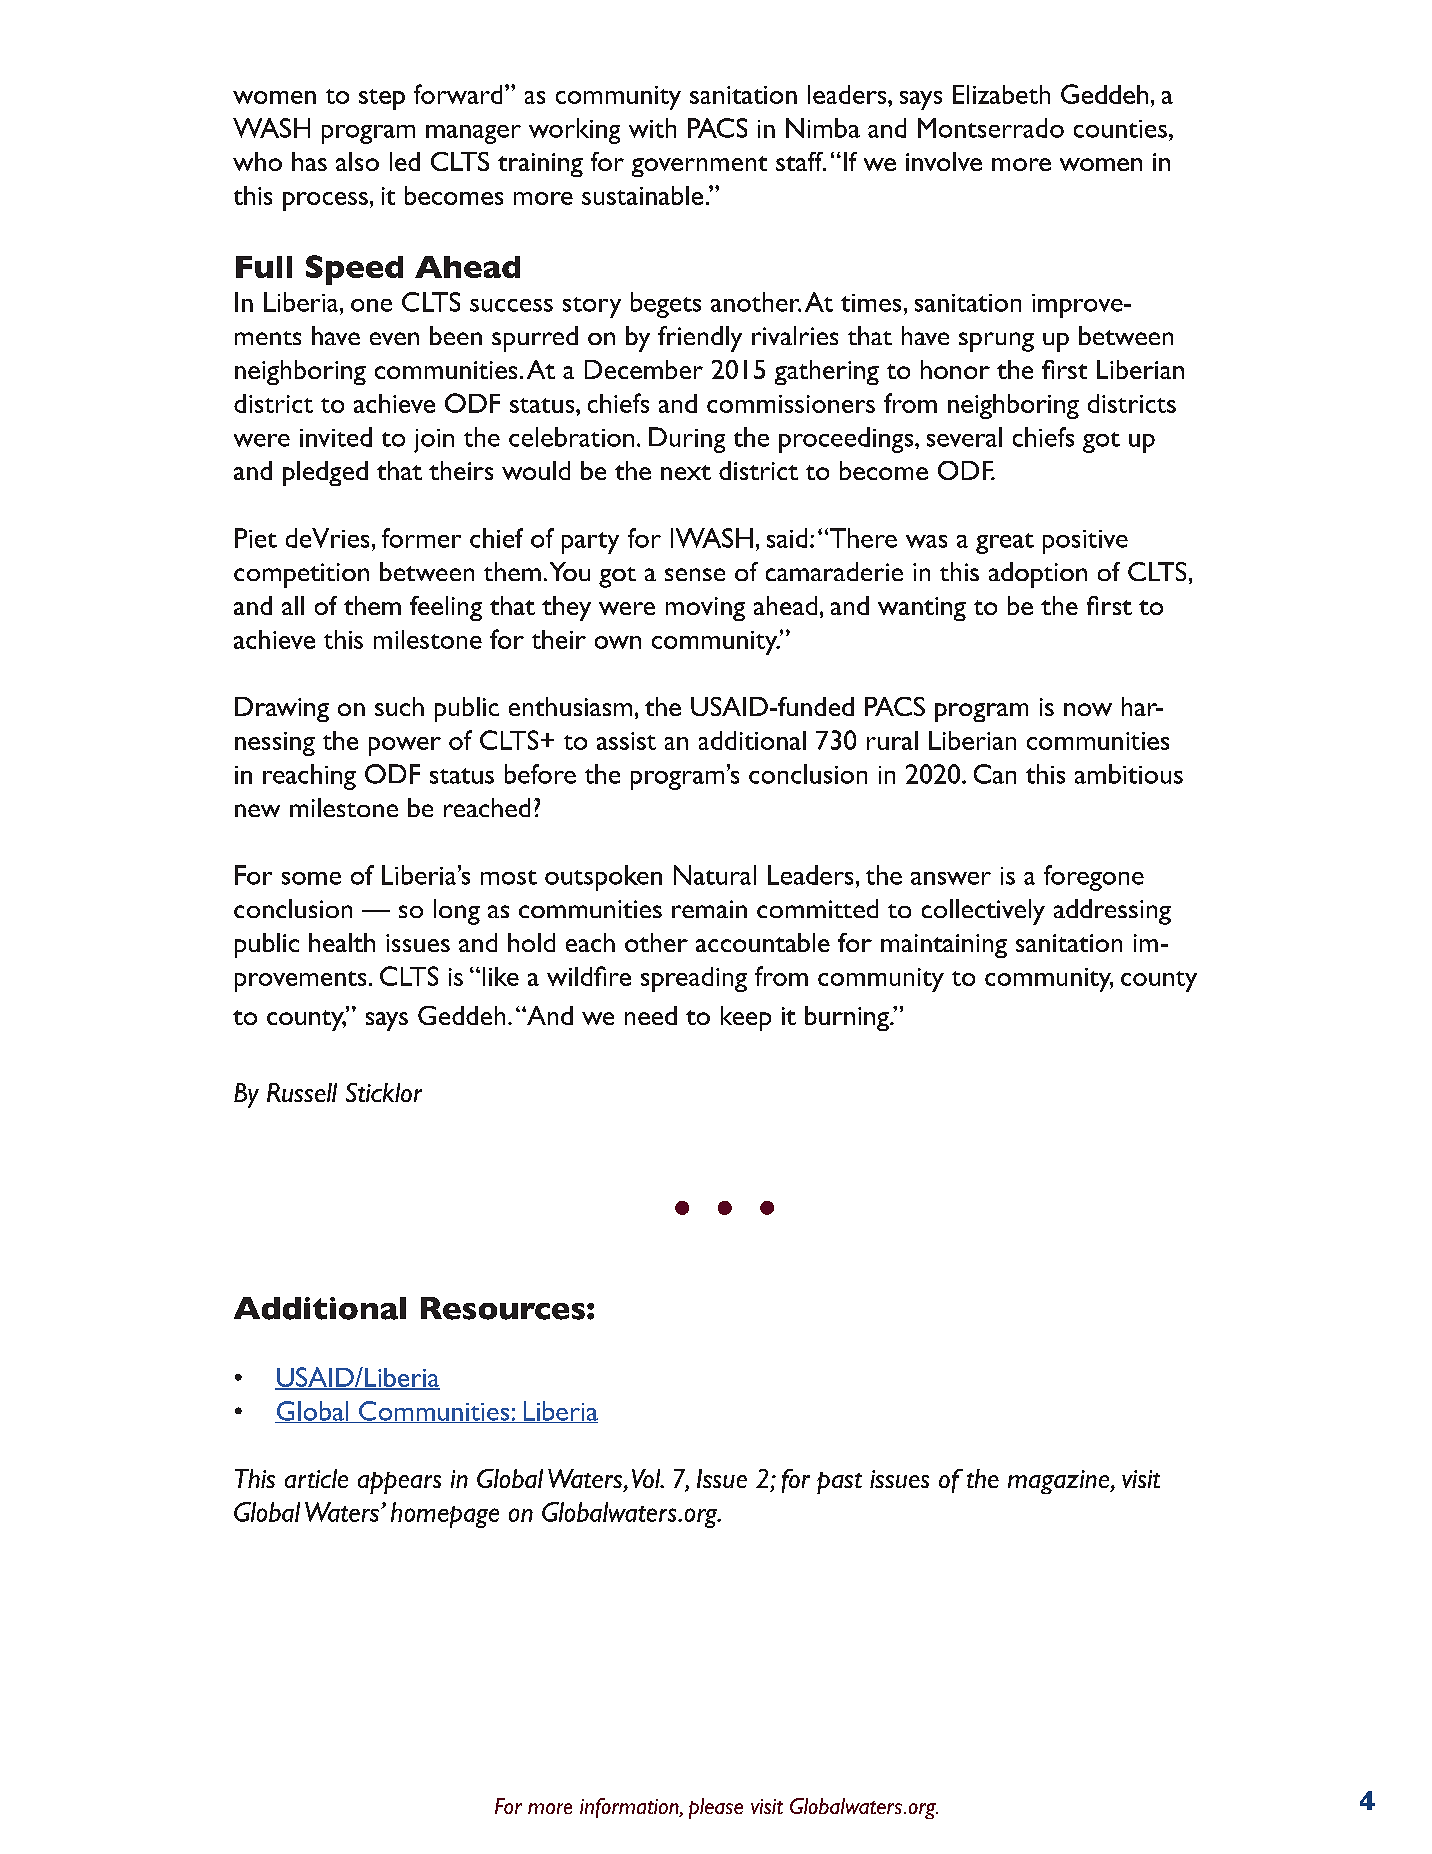  What do you see at coordinates (445, 1515) in the screenshot?
I see `homepage` at bounding box center [445, 1515].
